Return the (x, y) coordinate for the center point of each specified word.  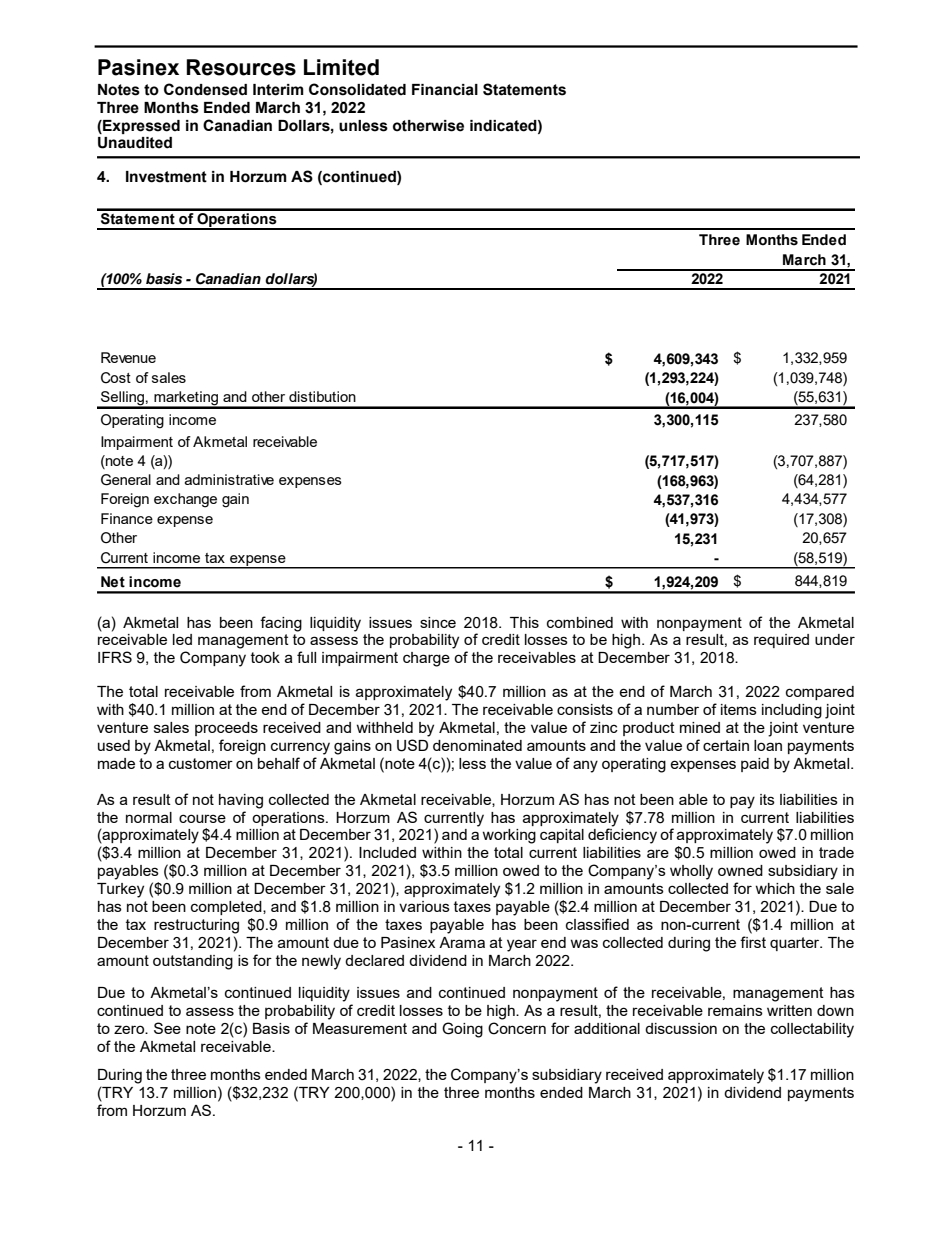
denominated (477, 745)
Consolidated (357, 89)
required (781, 641)
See (167, 1028)
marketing (186, 399)
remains (735, 1010)
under (835, 639)
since (438, 622)
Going (462, 1030)
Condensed (205, 89)
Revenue (128, 357)
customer (201, 763)
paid (755, 765)
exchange (185, 500)
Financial (445, 90)
